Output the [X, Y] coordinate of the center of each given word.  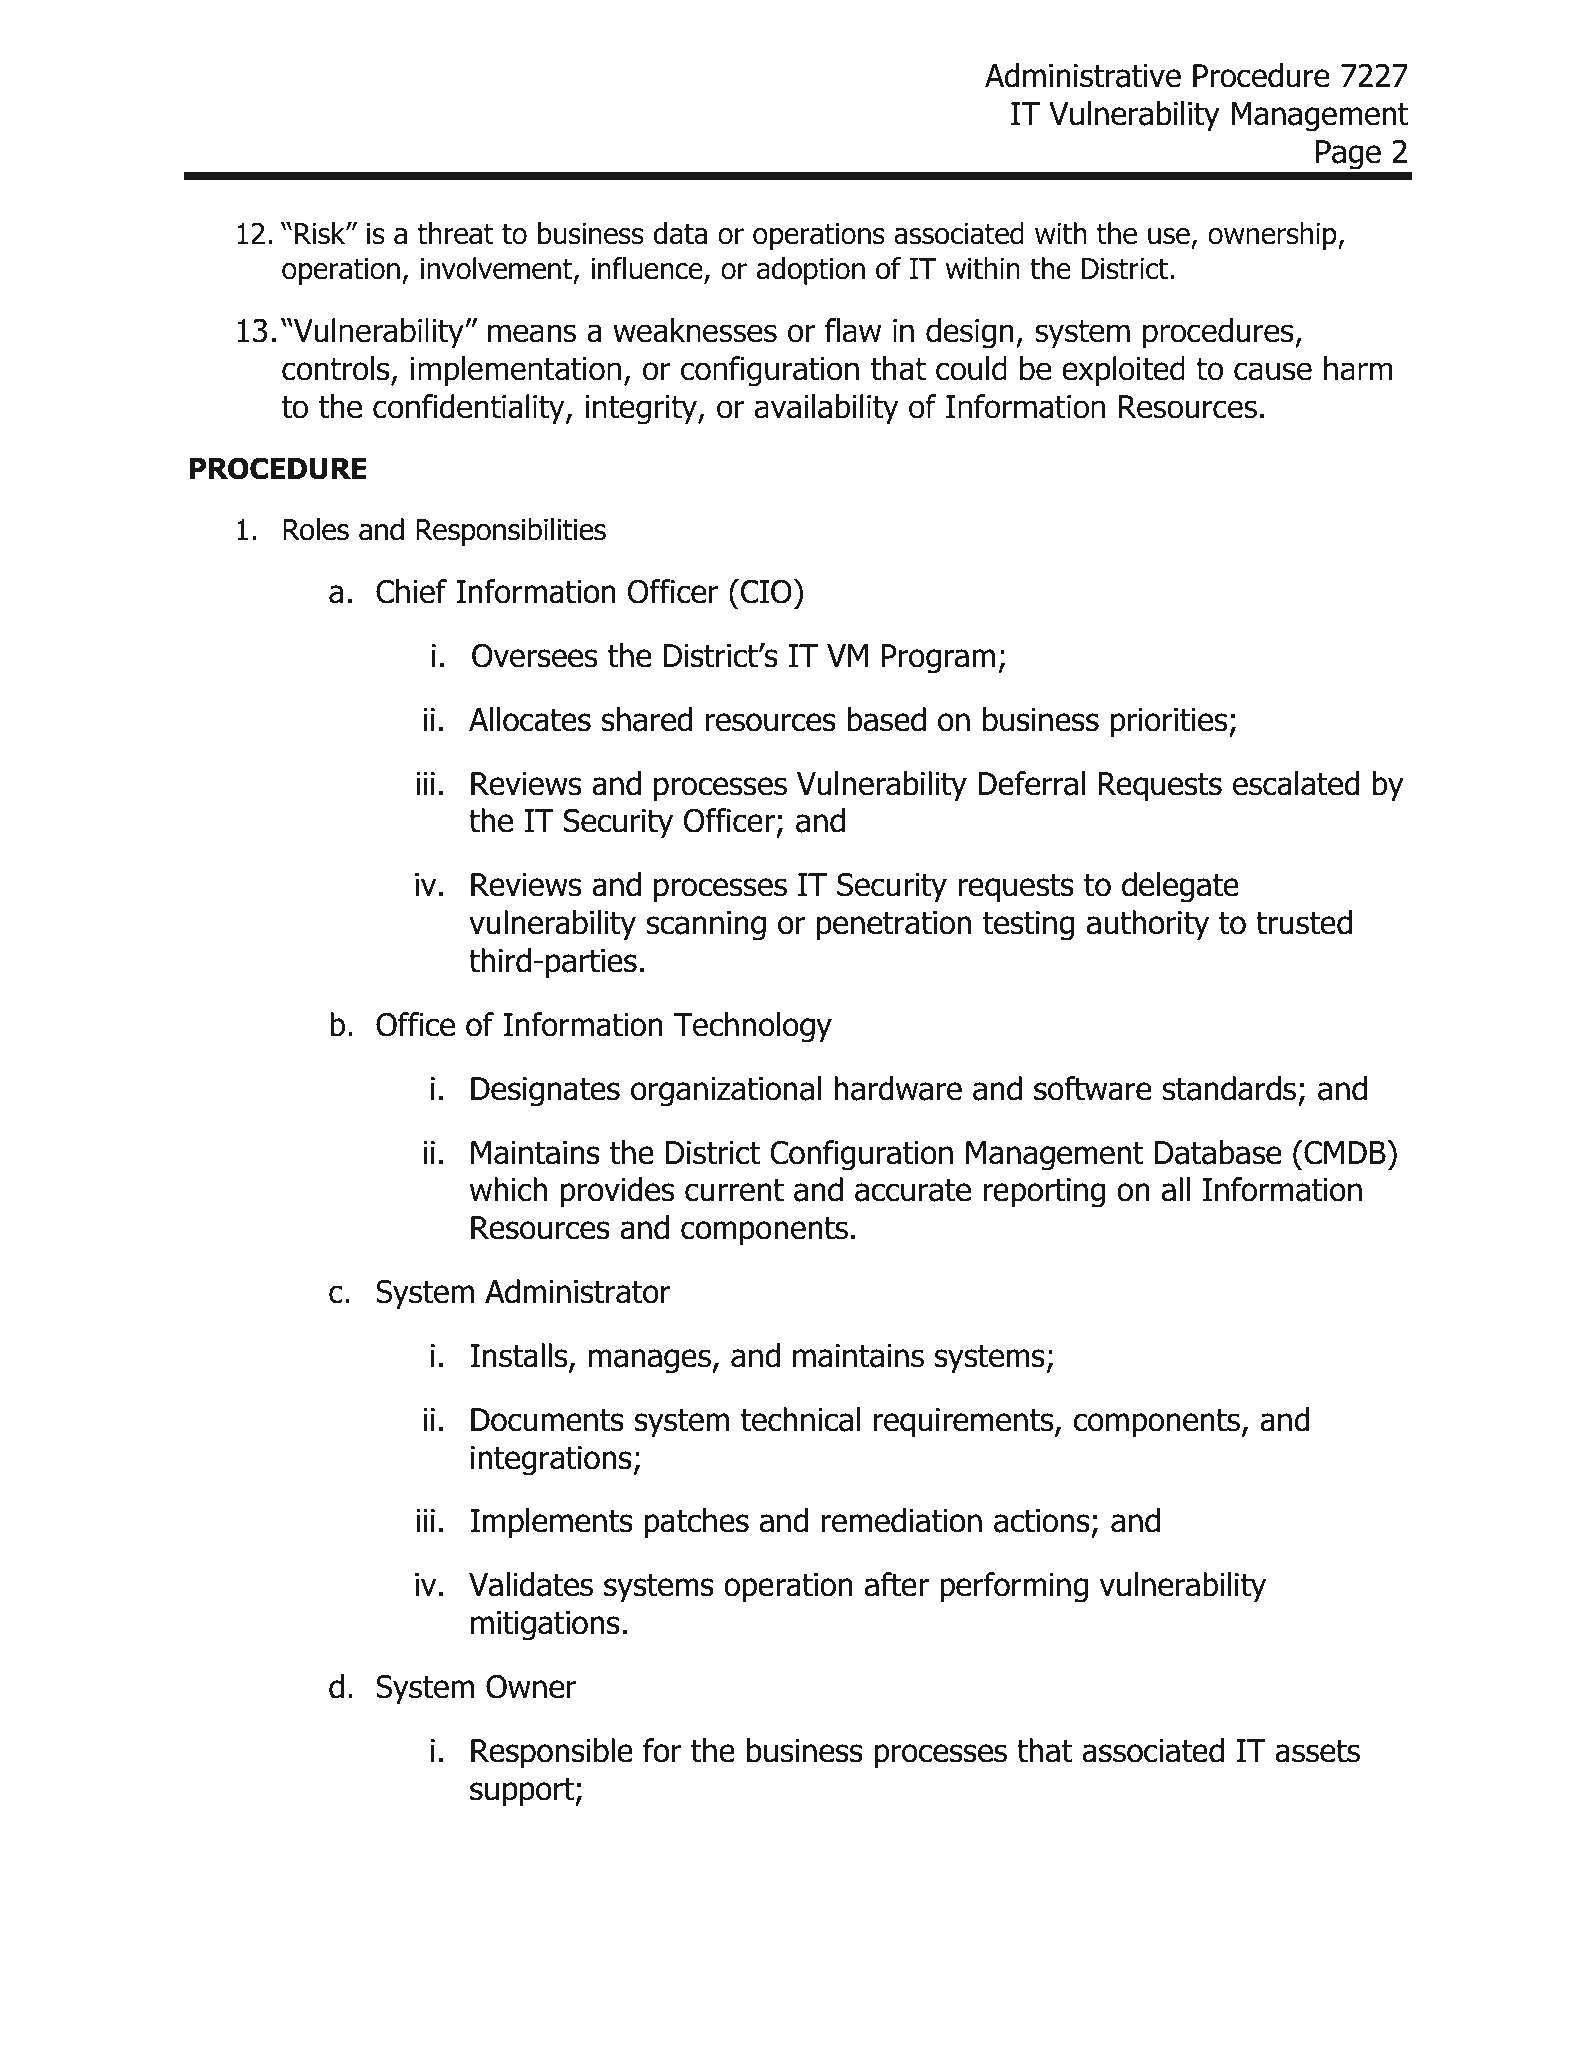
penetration [894, 926]
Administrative [1083, 75]
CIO [766, 591]
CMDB [1345, 1152]
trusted [1304, 922]
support [523, 1792]
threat [456, 233]
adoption [811, 271]
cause [1273, 371]
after [897, 1584]
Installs [520, 1356]
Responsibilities [511, 532]
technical [800, 1419]
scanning [706, 926]
